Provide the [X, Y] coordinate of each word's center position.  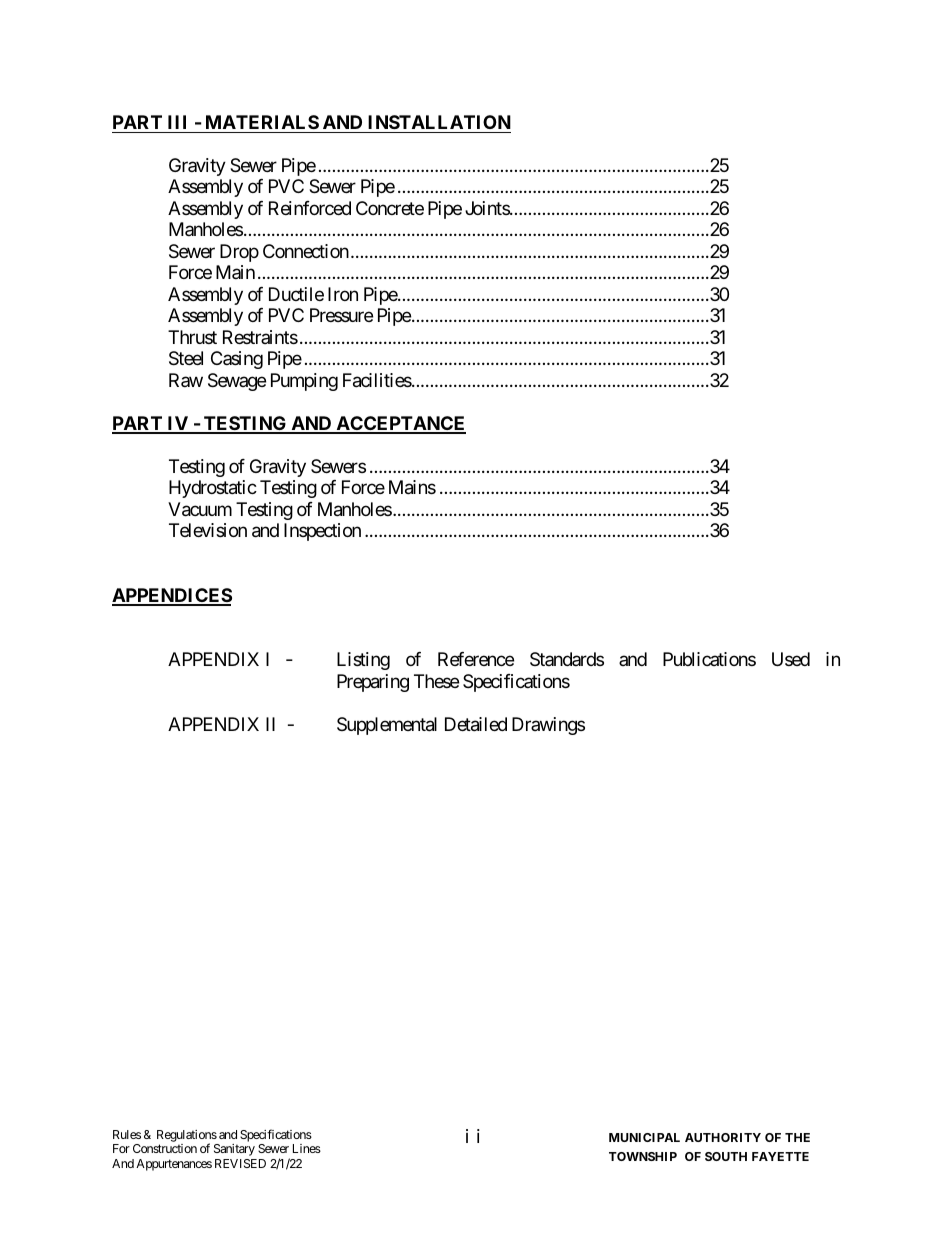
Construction [165, 1148]
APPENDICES [172, 596]
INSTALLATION [439, 122]
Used [791, 659]
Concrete [390, 208]
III [177, 122]
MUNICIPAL [644, 1137]
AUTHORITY [723, 1137]
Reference [476, 659]
